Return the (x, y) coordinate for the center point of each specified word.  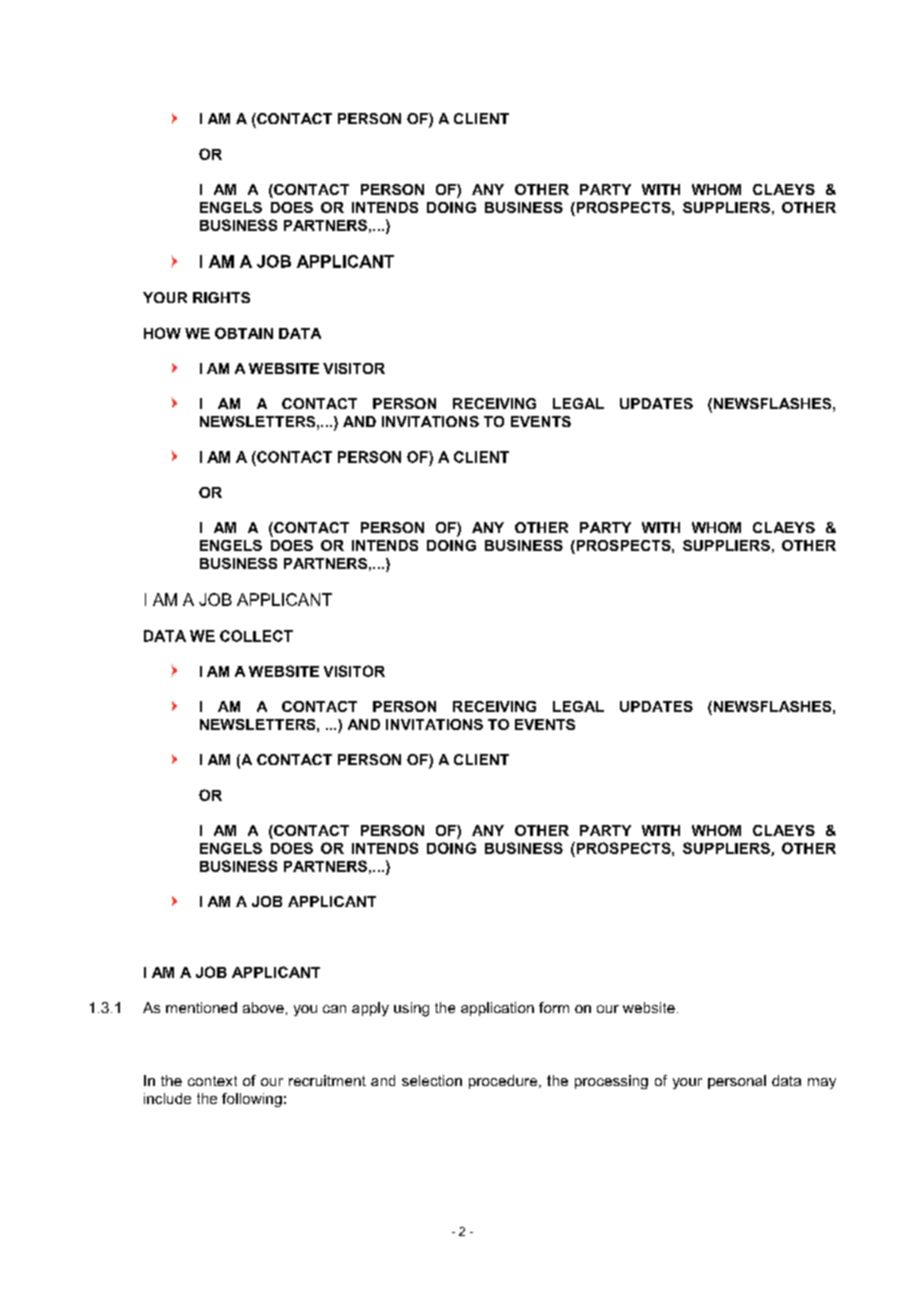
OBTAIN (244, 333)
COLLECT (256, 636)
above (263, 1007)
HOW (162, 333)
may (822, 1083)
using (411, 1009)
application (497, 1009)
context (212, 1081)
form (554, 1007)
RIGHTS (221, 297)
